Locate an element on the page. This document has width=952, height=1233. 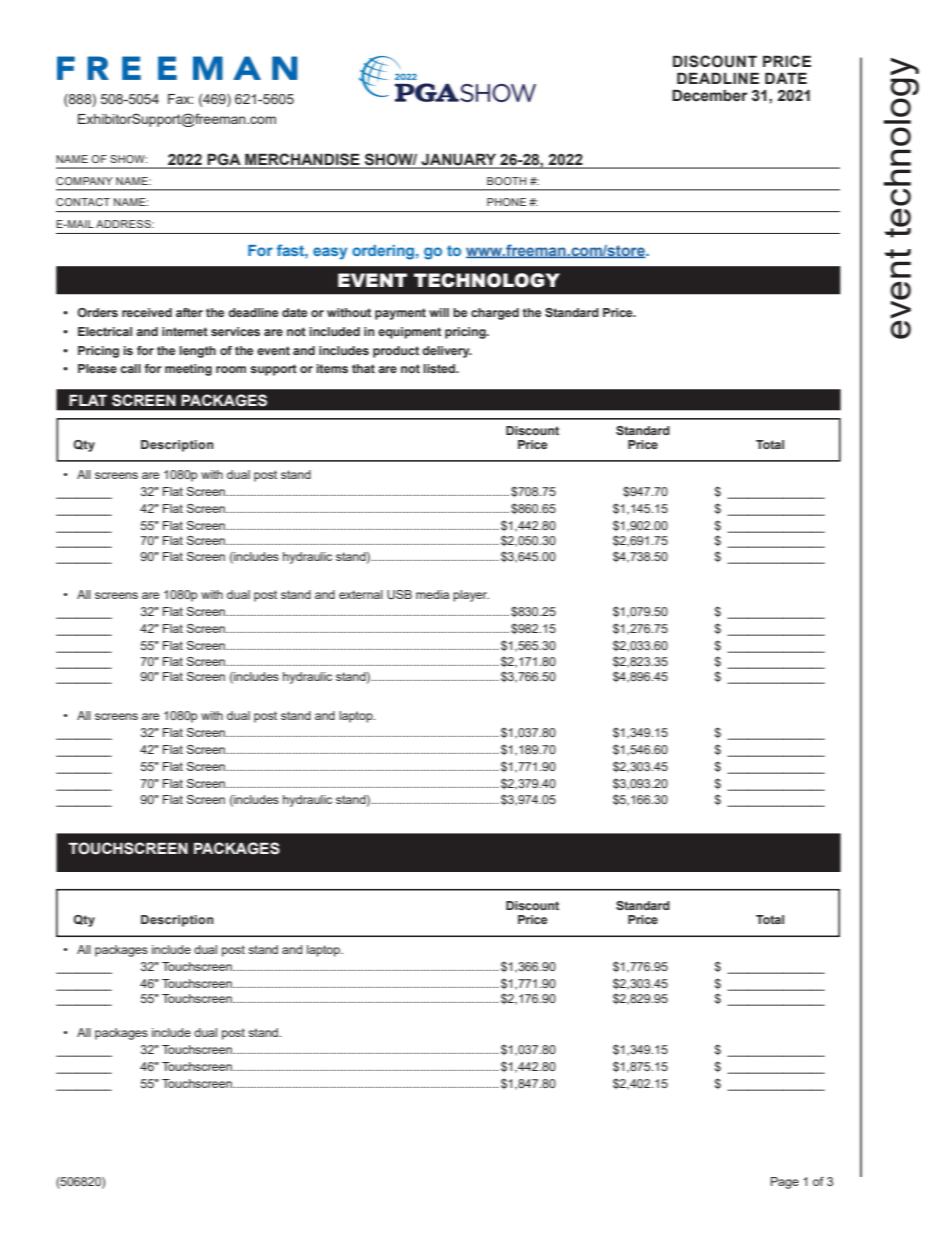
delivery is located at coordinates (447, 352).
